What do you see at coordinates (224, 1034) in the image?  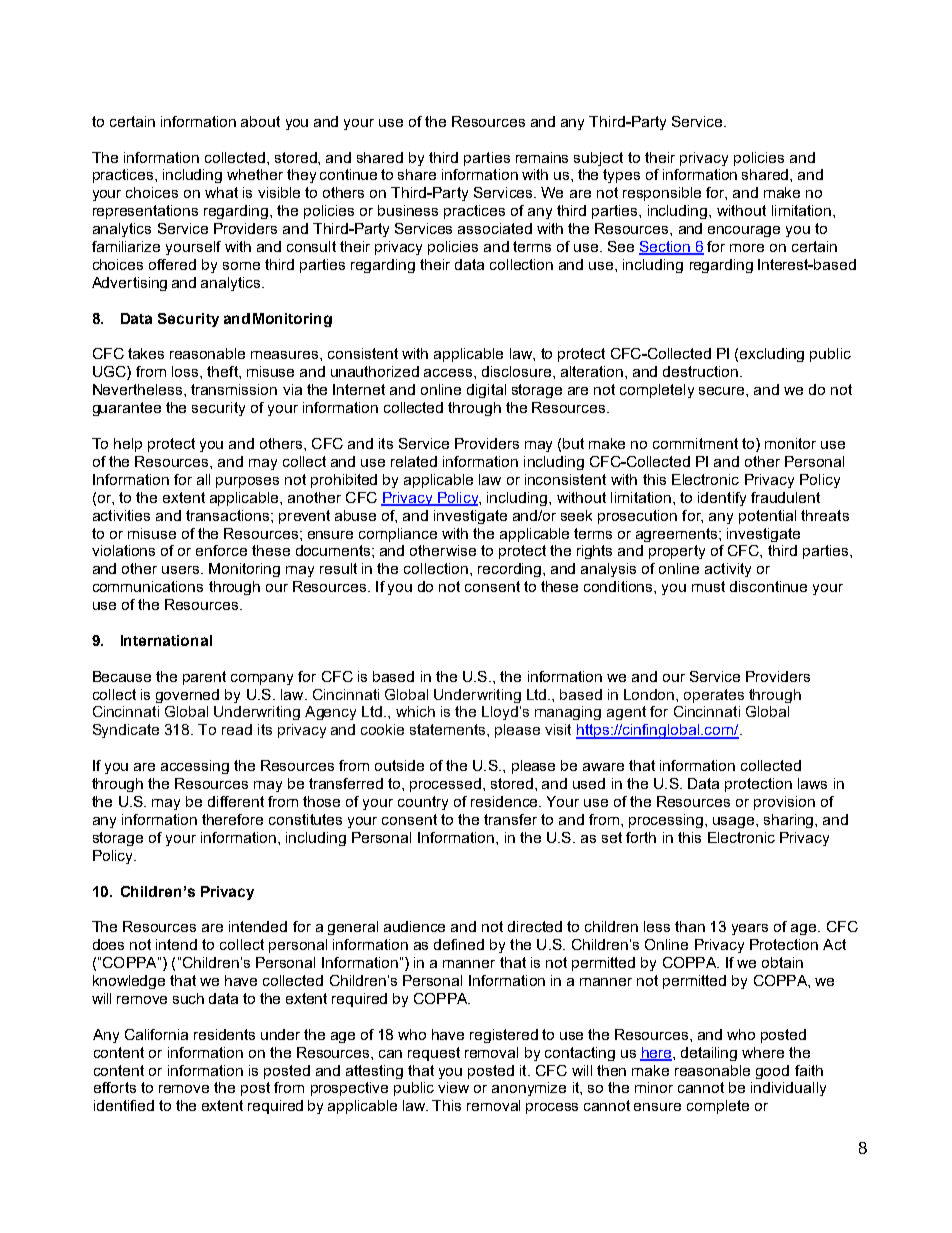 I see `residents` at bounding box center [224, 1034].
